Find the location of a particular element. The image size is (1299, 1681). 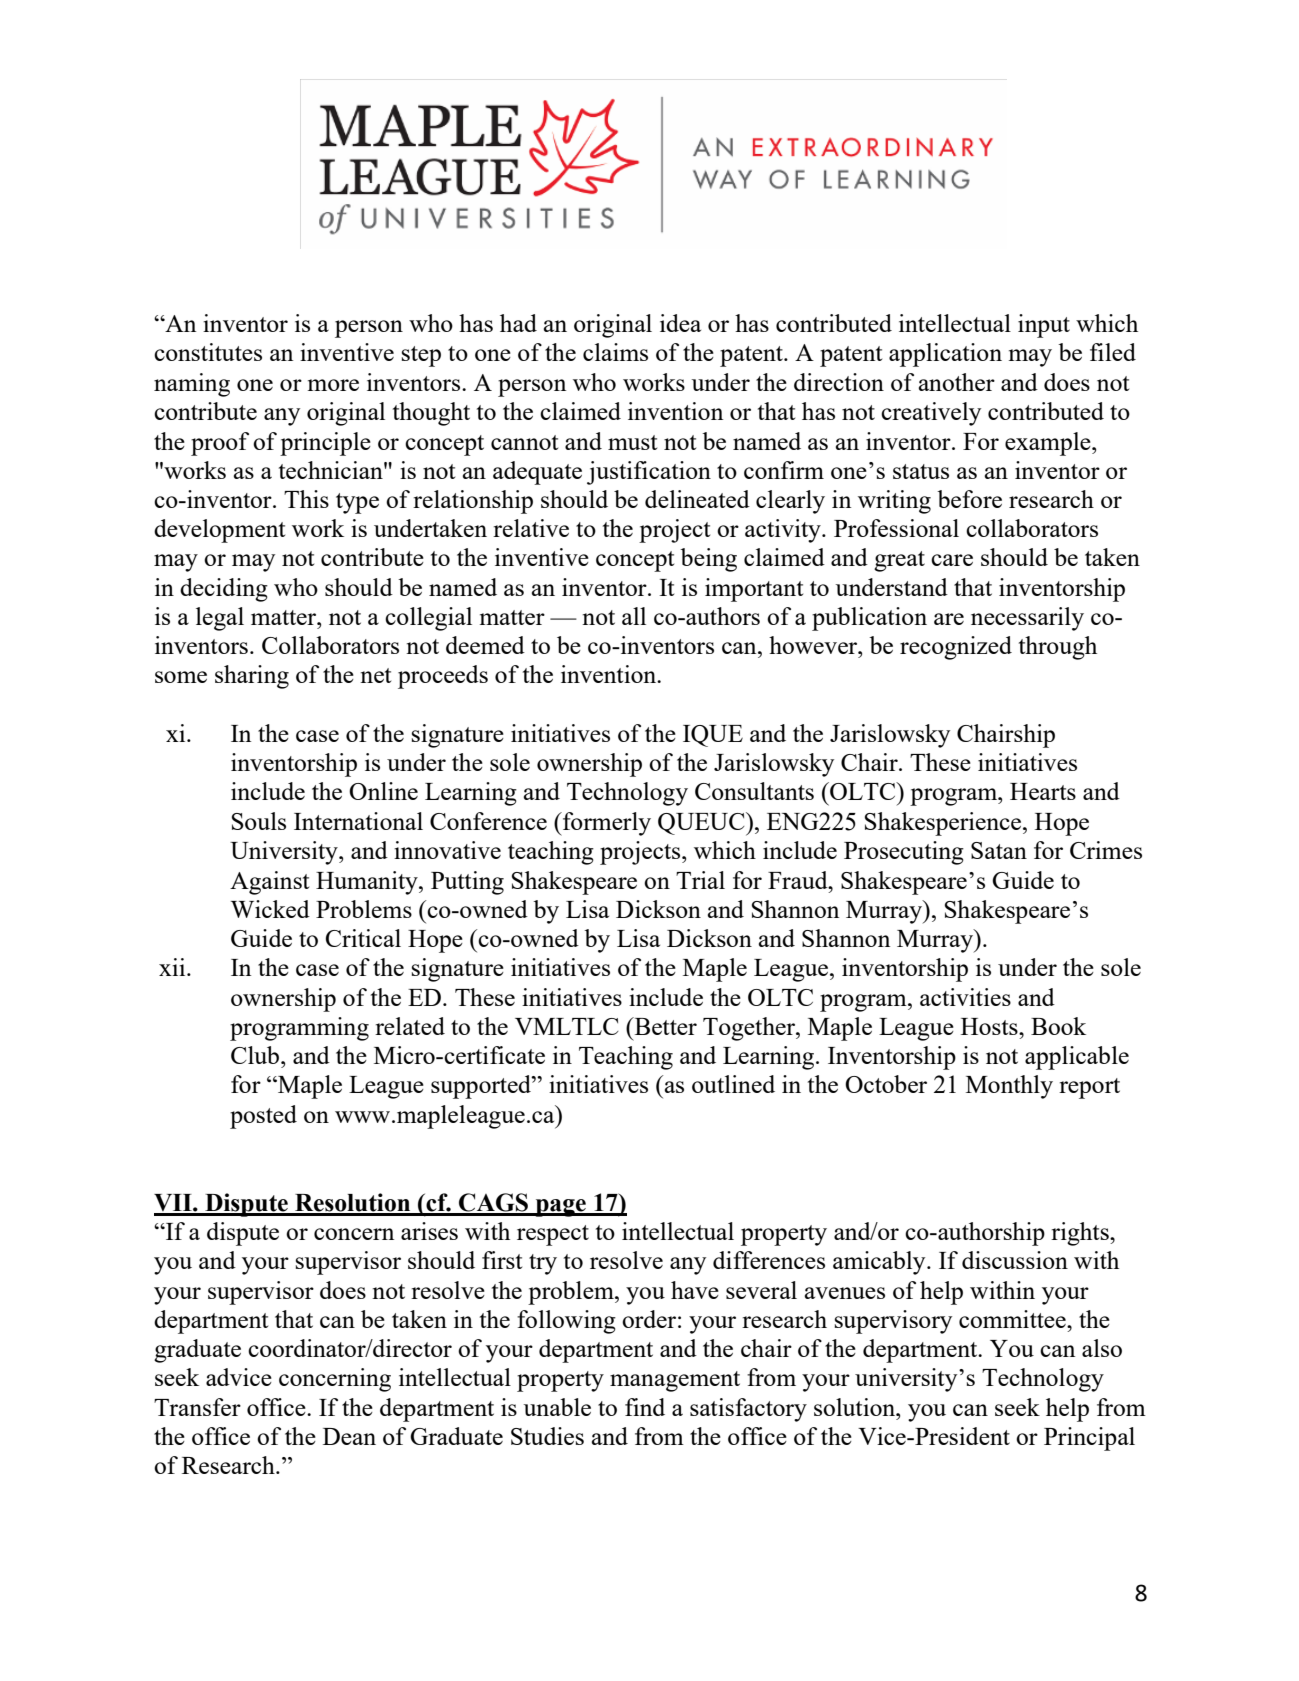

Principal is located at coordinates (1089, 1439).
